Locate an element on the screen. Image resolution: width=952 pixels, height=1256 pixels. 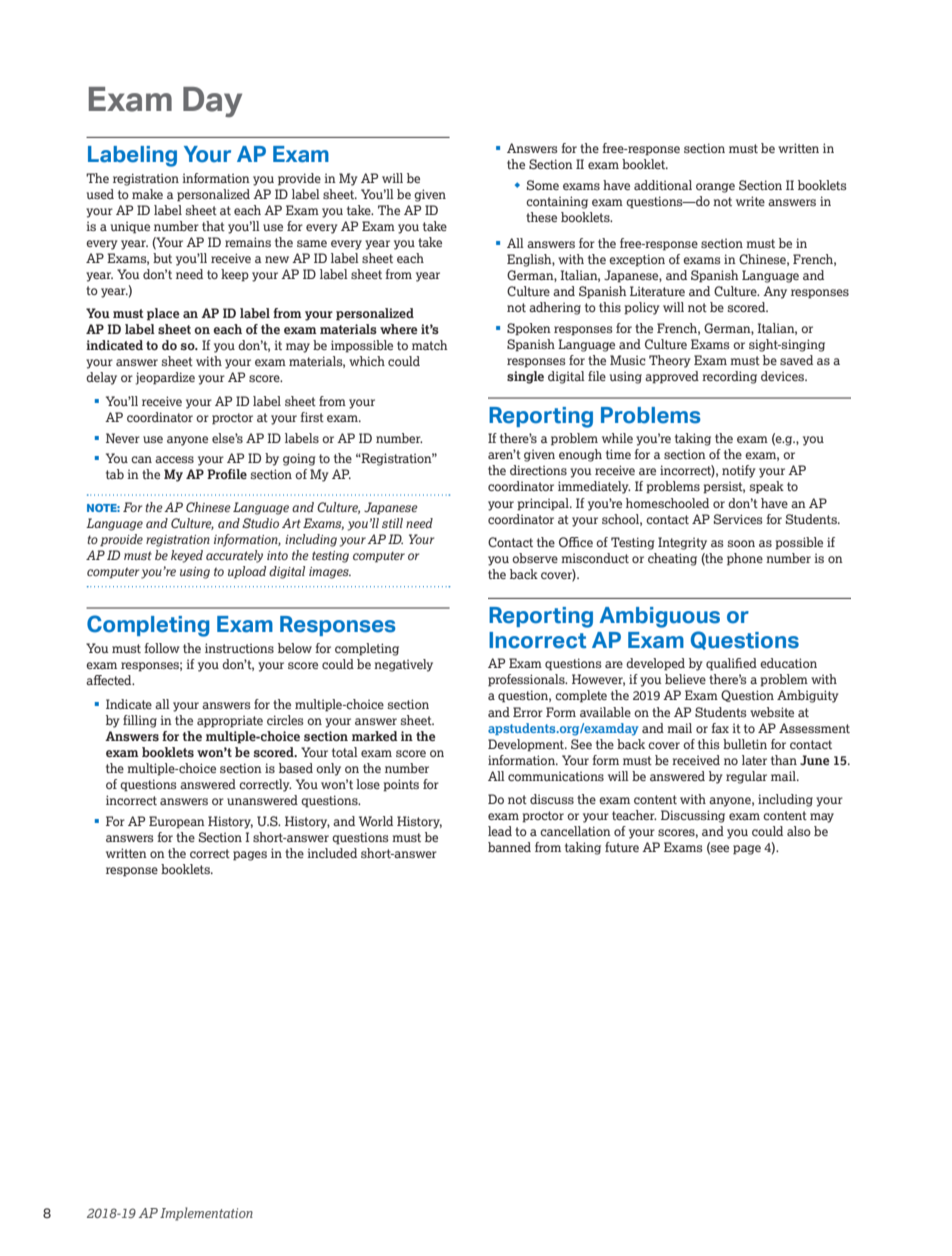
that is located at coordinates (213, 226).
